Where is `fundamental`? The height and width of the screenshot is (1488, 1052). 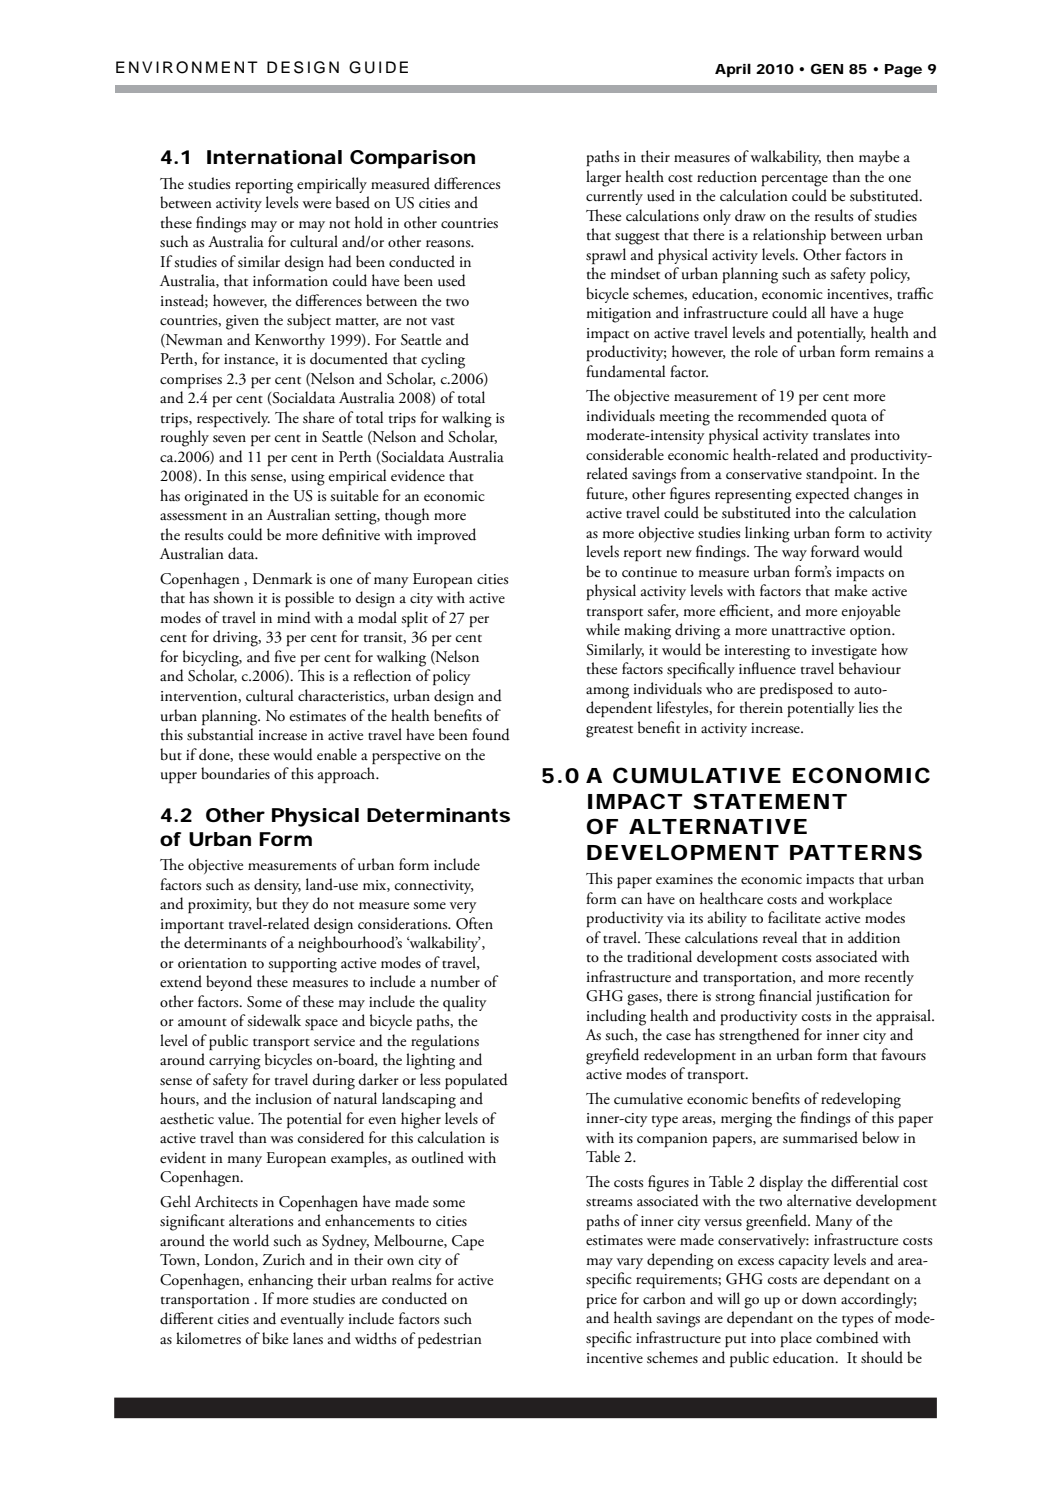 fundamental is located at coordinates (625, 371).
